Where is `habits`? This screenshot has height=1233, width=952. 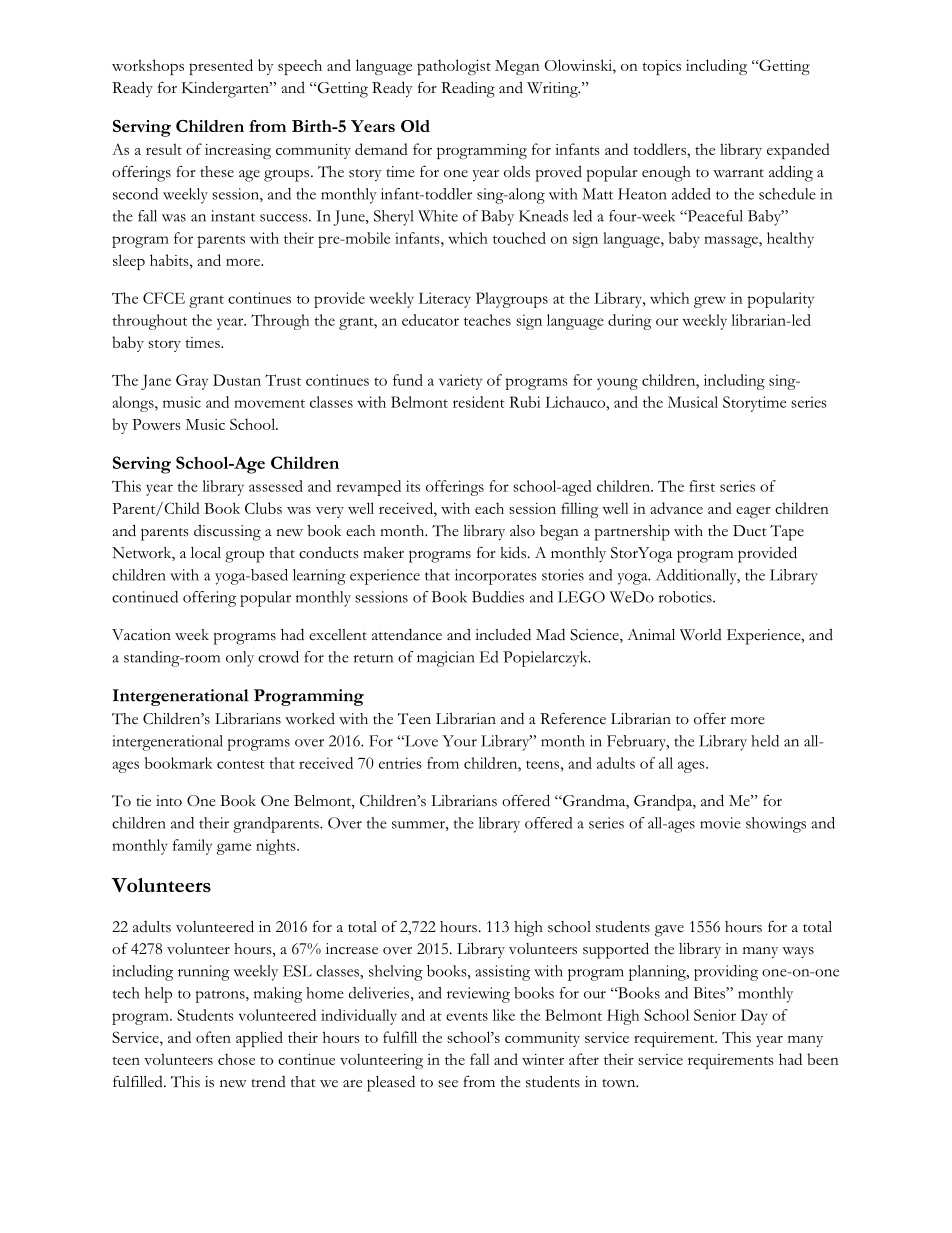
habits is located at coordinates (170, 260).
